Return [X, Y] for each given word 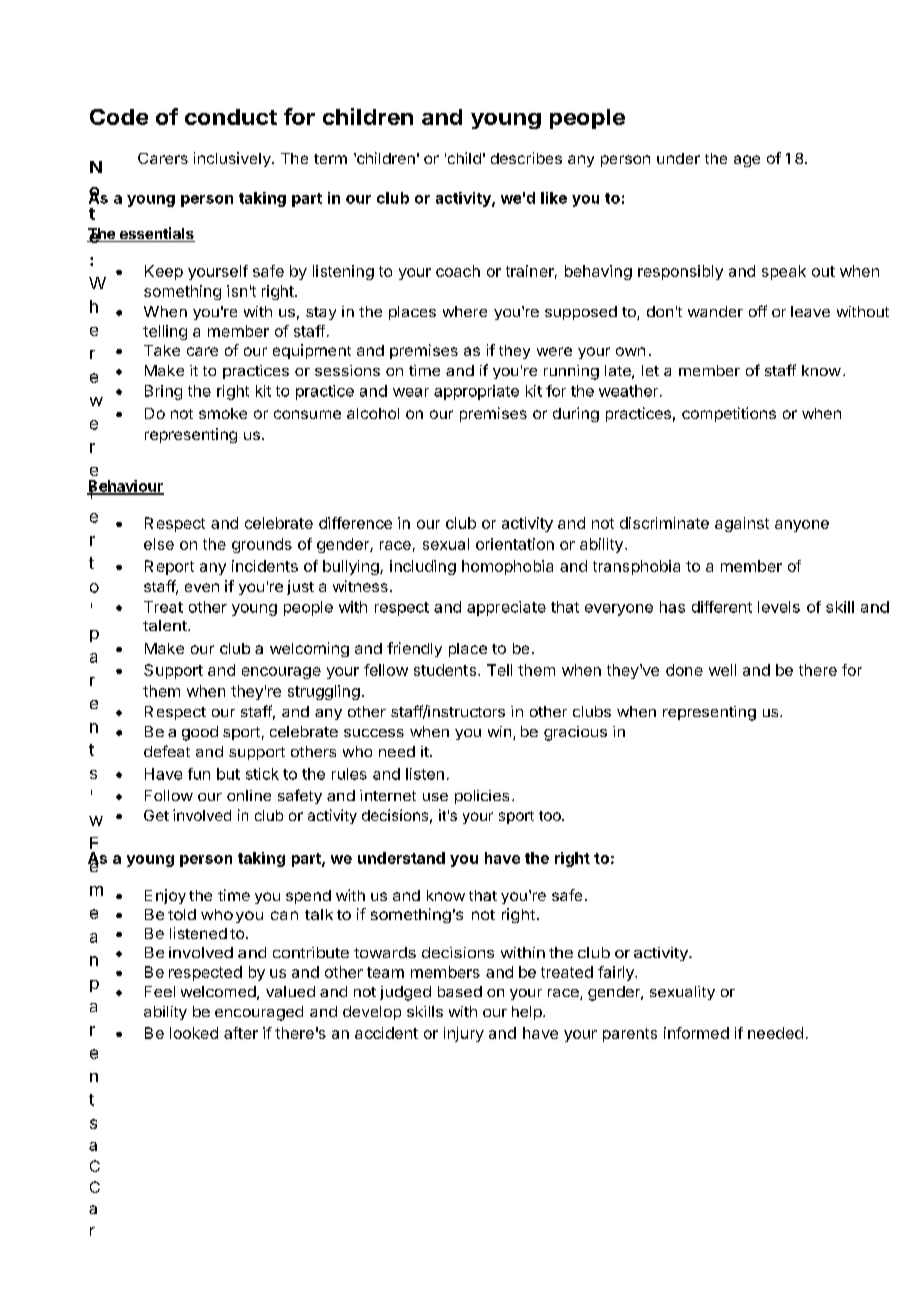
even [202, 587]
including [423, 567]
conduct [231, 117]
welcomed [218, 991]
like [554, 198]
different [722, 607]
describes [526, 158]
